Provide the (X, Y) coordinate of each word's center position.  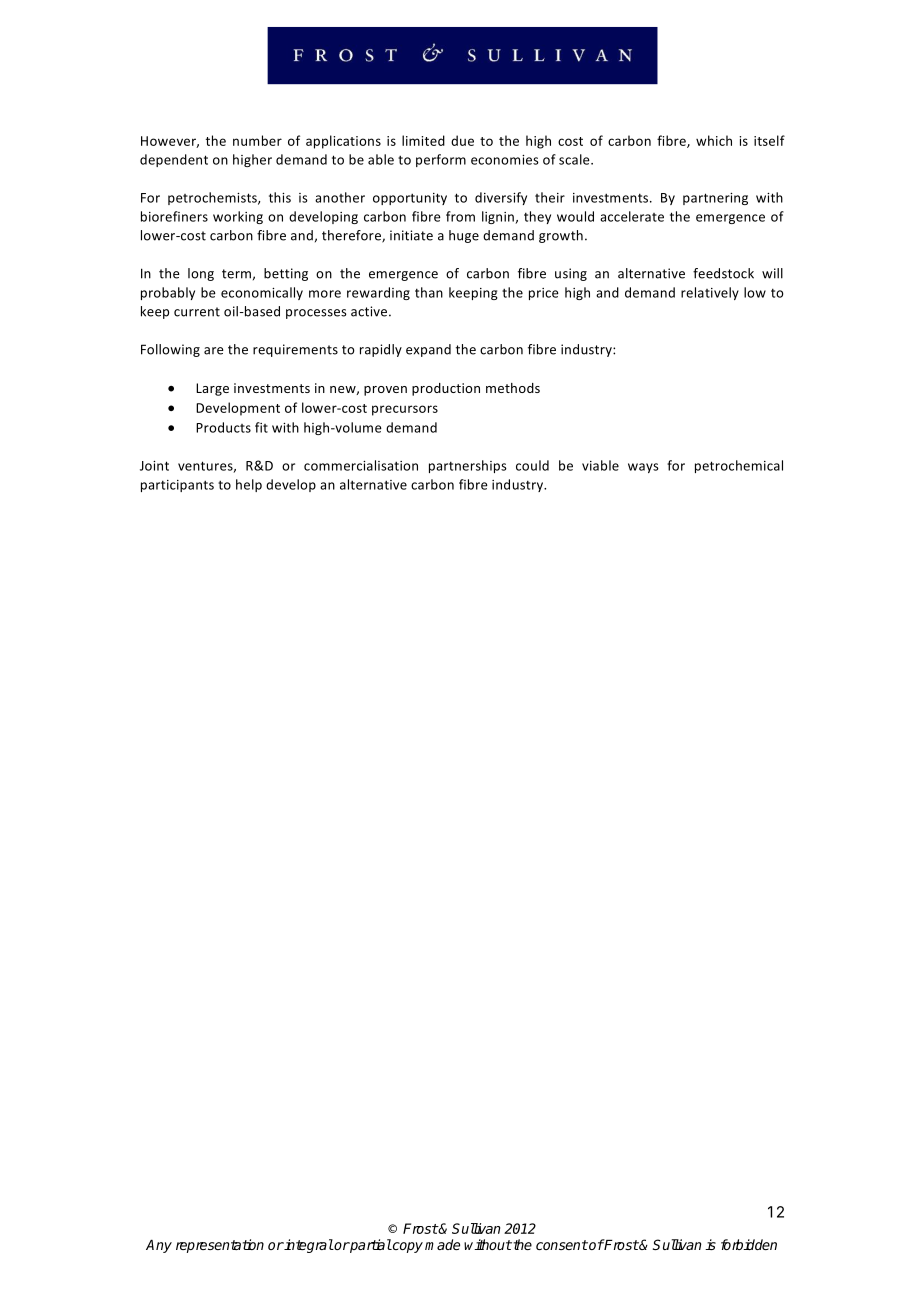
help (249, 485)
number (257, 140)
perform (441, 160)
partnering (715, 199)
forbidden (749, 1244)
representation (220, 1246)
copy (407, 1247)
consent (562, 1245)
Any (159, 1246)
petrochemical (739, 466)
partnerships (468, 466)
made (442, 1244)
